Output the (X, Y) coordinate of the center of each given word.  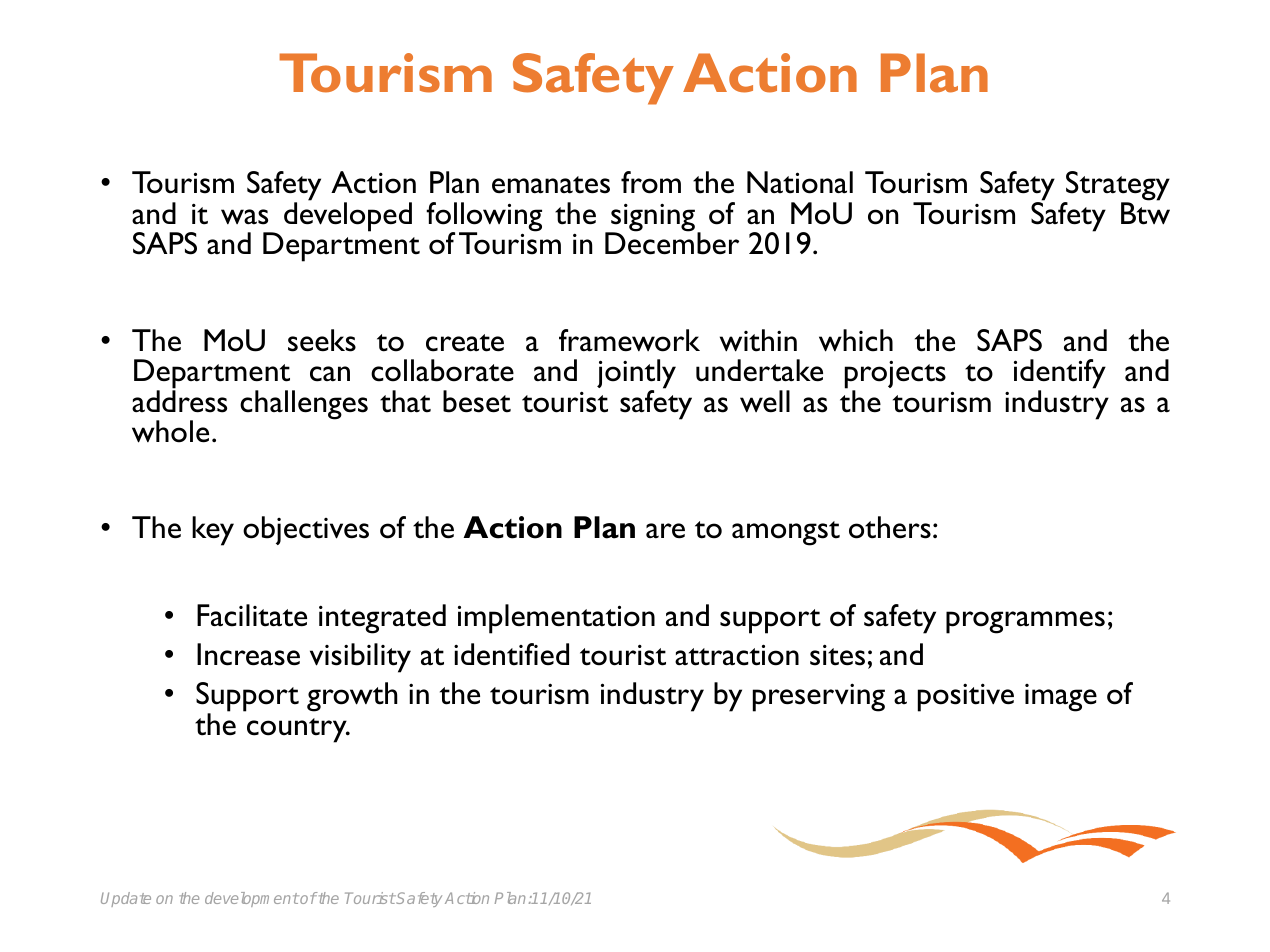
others (890, 527)
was (244, 217)
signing (653, 219)
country (298, 730)
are (665, 531)
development (252, 899)
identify (1060, 375)
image (1061, 698)
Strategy (1117, 187)
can (330, 374)
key (213, 531)
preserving (819, 697)
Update (126, 899)
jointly (636, 375)
